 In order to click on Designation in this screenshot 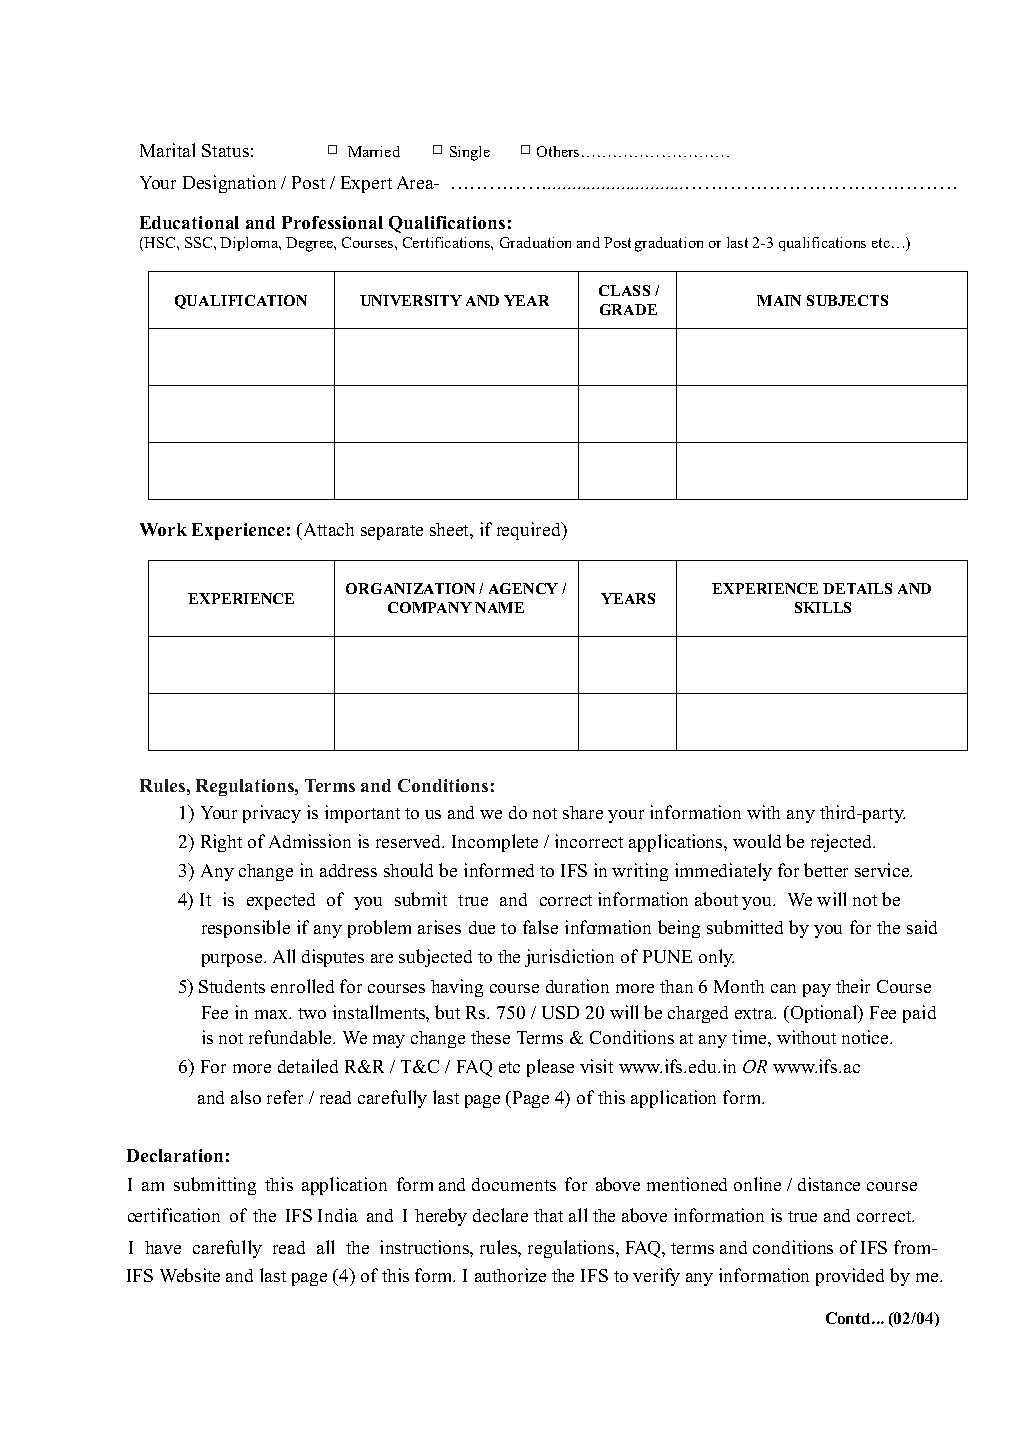, I will do `click(229, 184)`.
